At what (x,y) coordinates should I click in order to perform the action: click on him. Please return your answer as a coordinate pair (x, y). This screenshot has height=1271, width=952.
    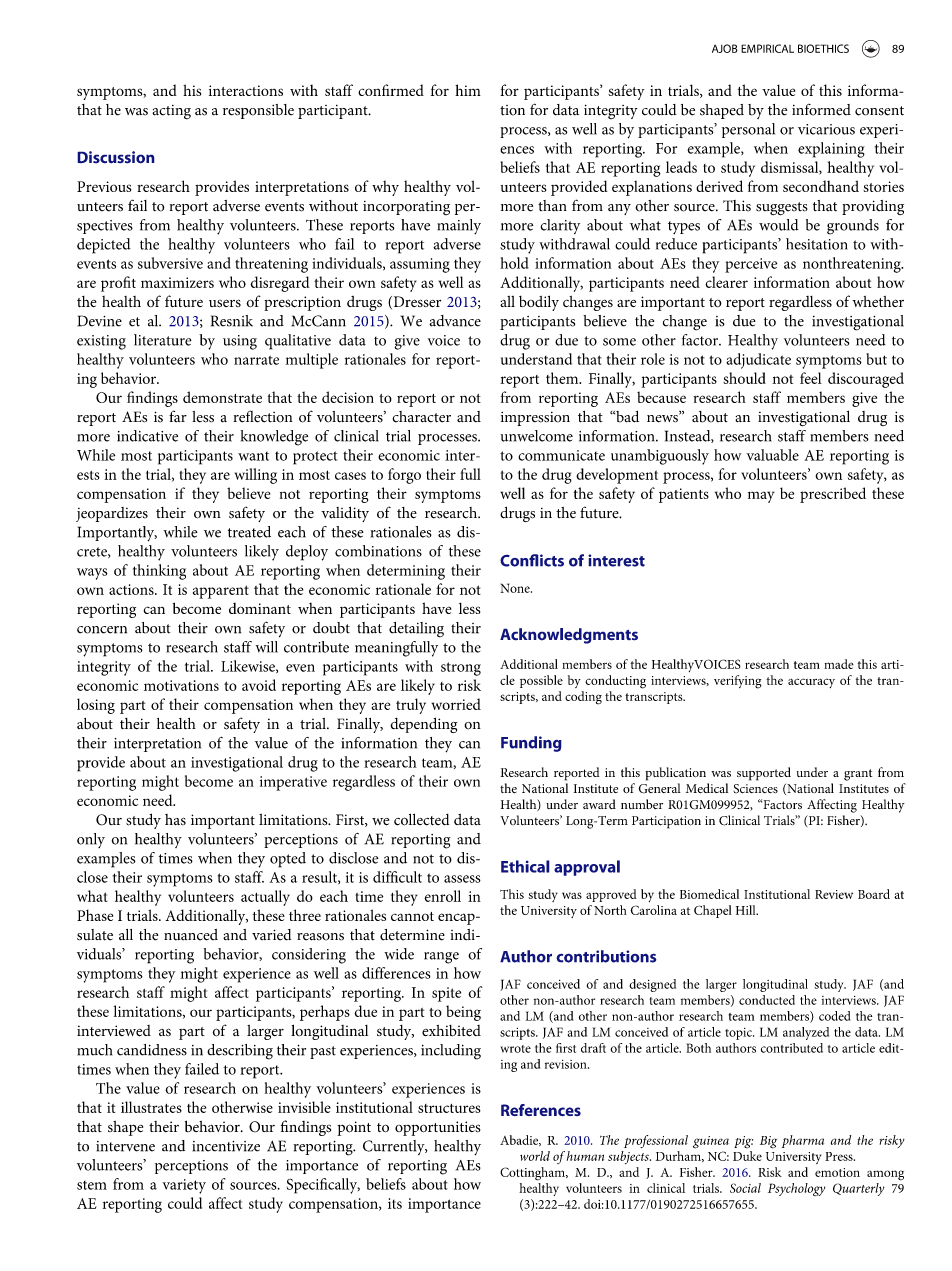
    Looking at the image, I should click on (468, 90).
